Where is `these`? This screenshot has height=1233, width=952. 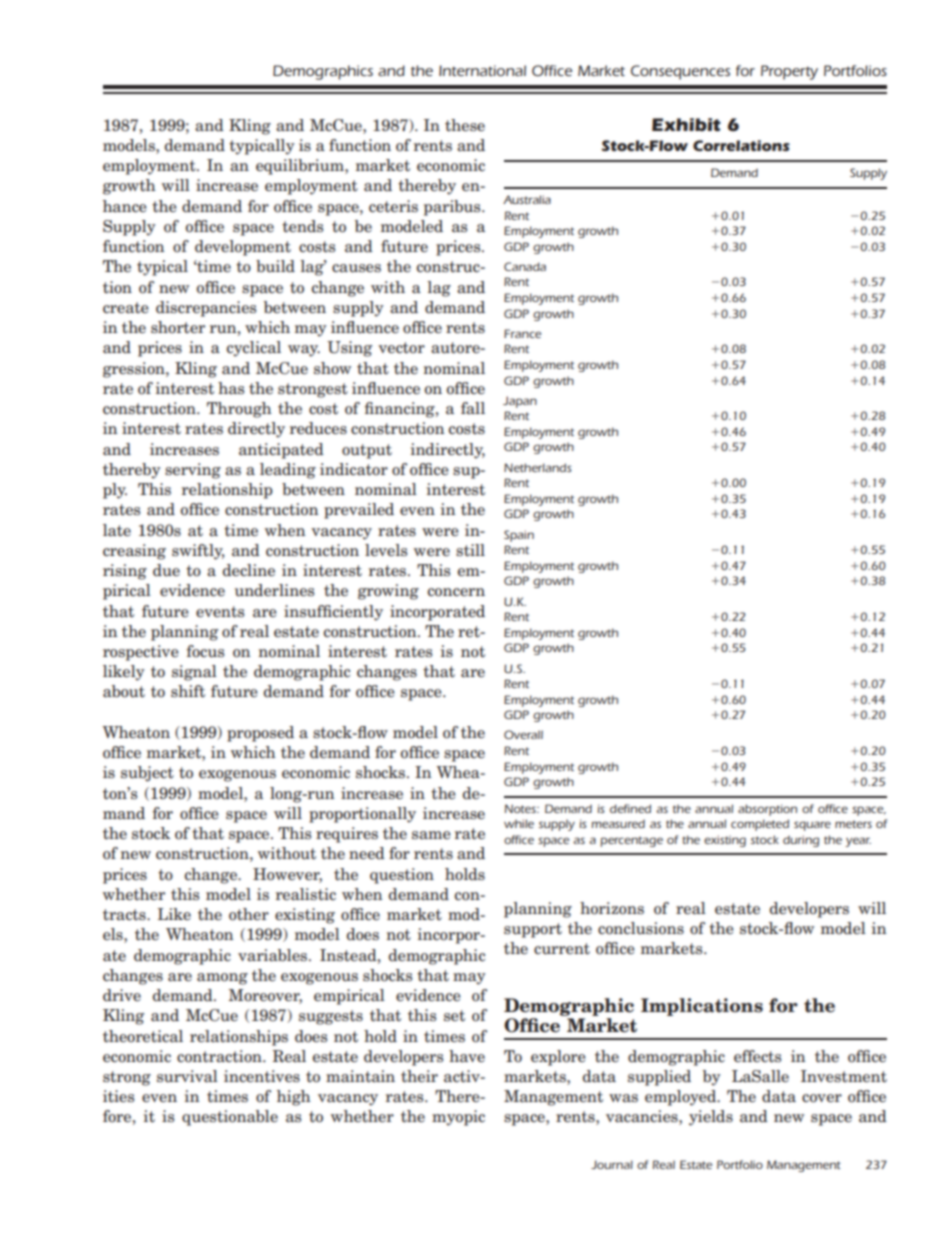
these is located at coordinates (465, 125).
